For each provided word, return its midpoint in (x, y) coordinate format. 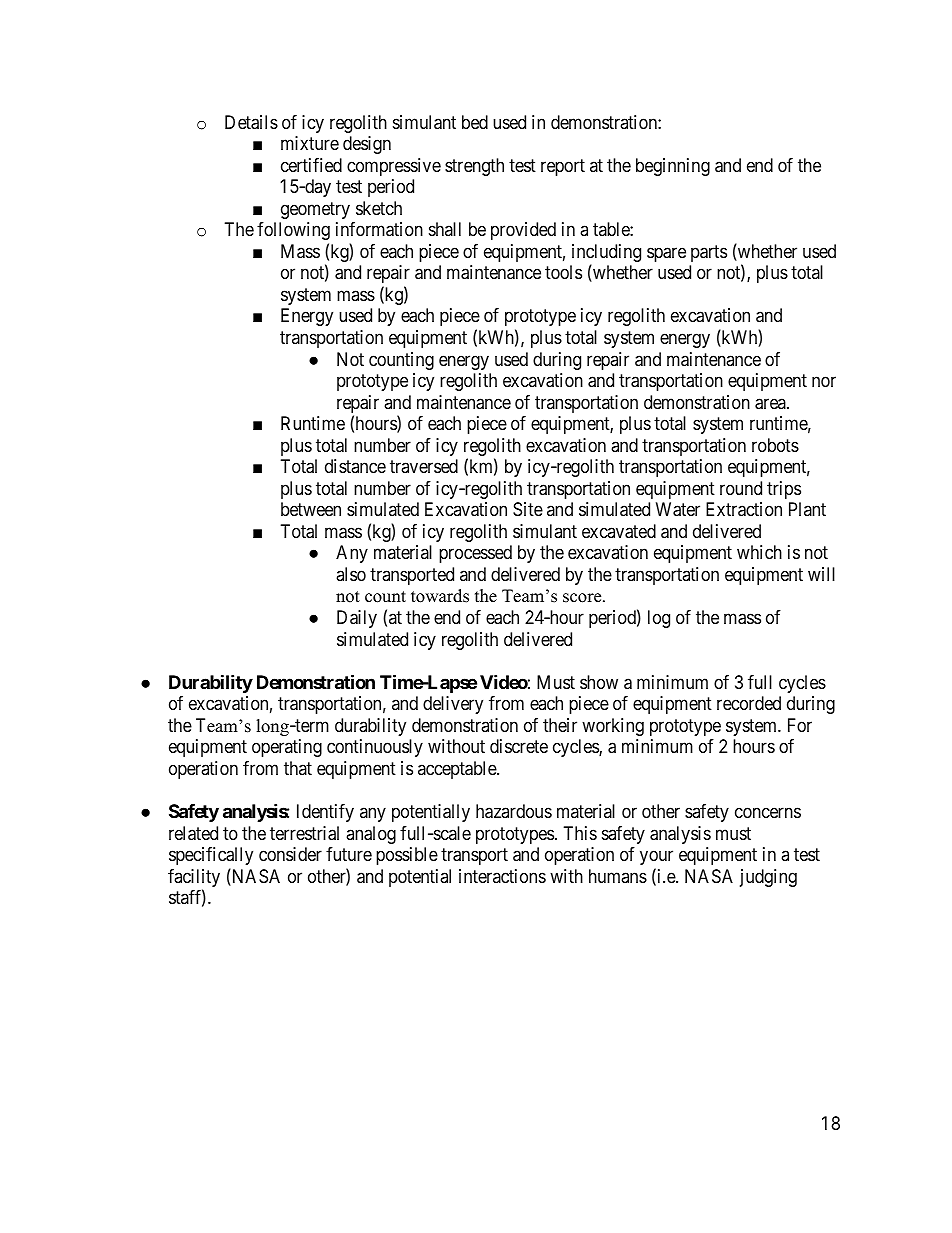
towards (440, 596)
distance (355, 466)
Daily (357, 619)
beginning (673, 167)
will (821, 574)
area (771, 404)
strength (474, 167)
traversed (424, 466)
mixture (310, 143)
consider (290, 854)
